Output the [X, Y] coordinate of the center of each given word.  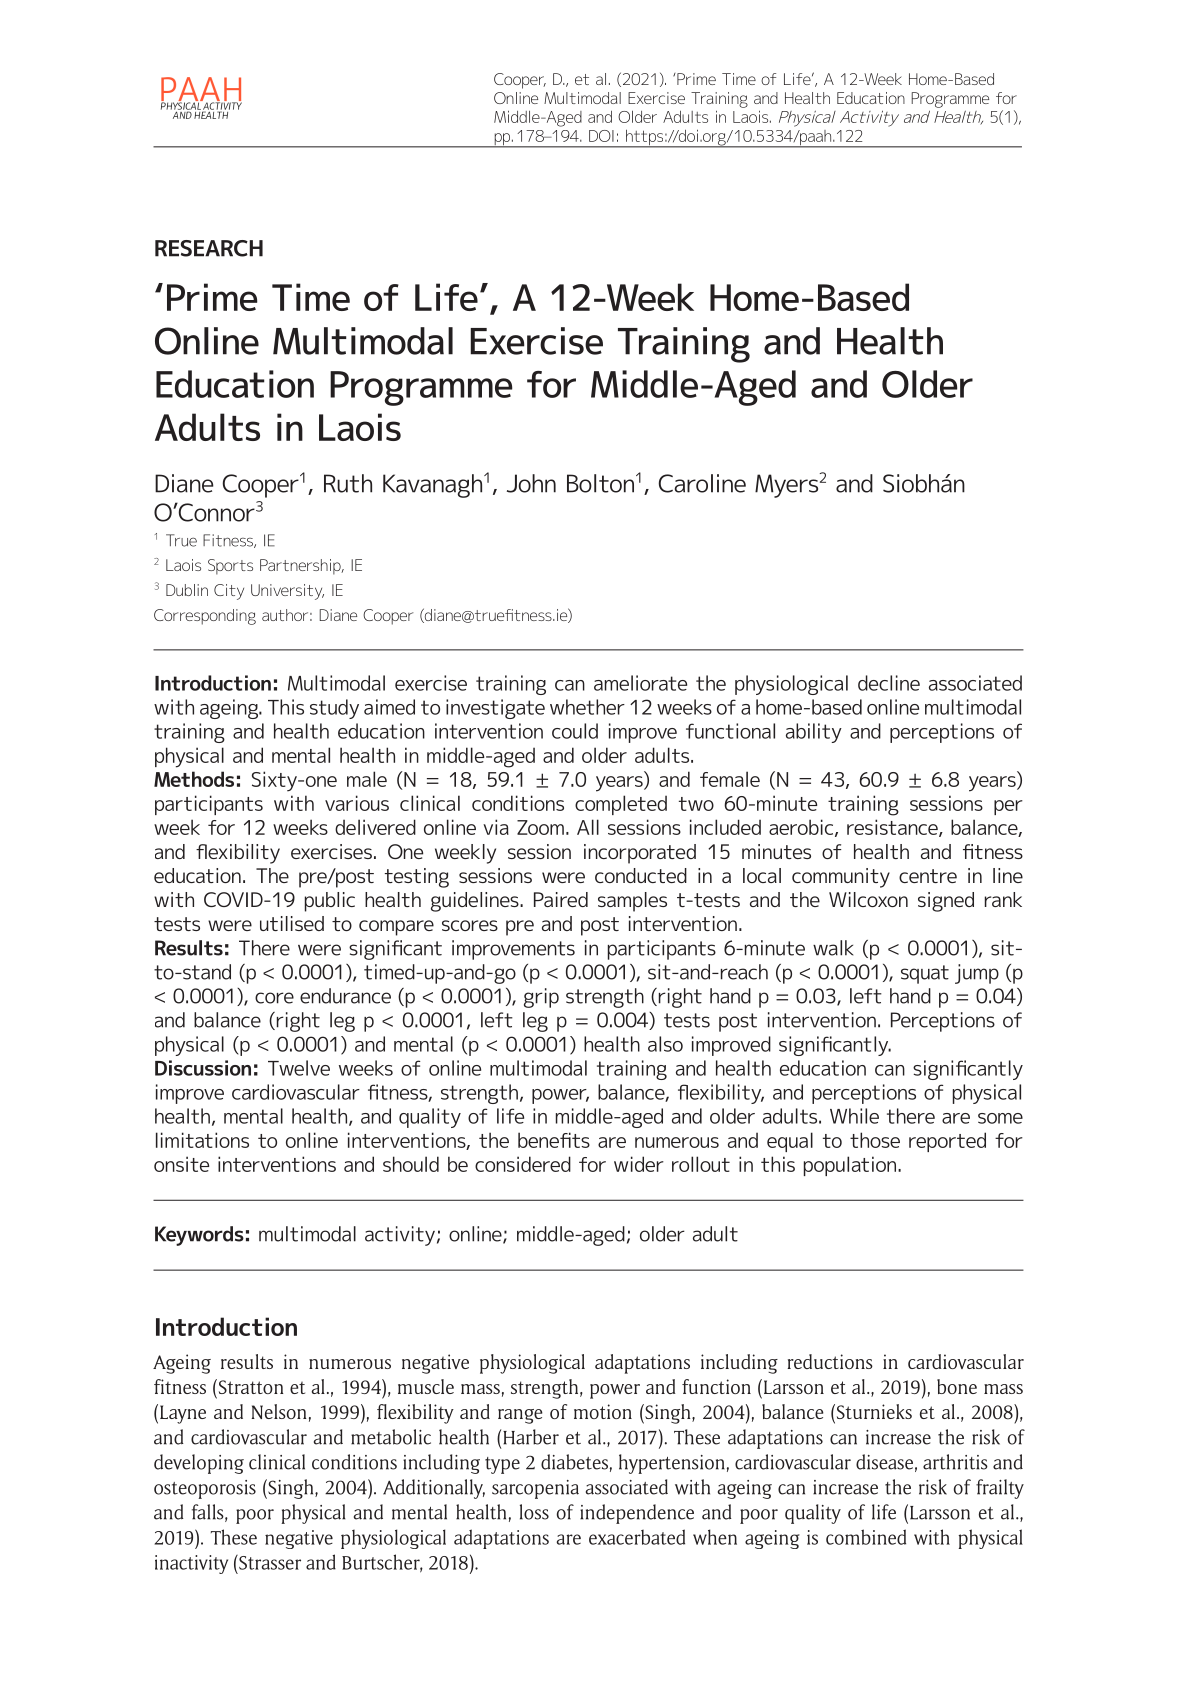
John [531, 483]
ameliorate [640, 683]
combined [866, 1537]
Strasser [269, 1562]
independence [637, 1514]
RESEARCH [209, 248]
